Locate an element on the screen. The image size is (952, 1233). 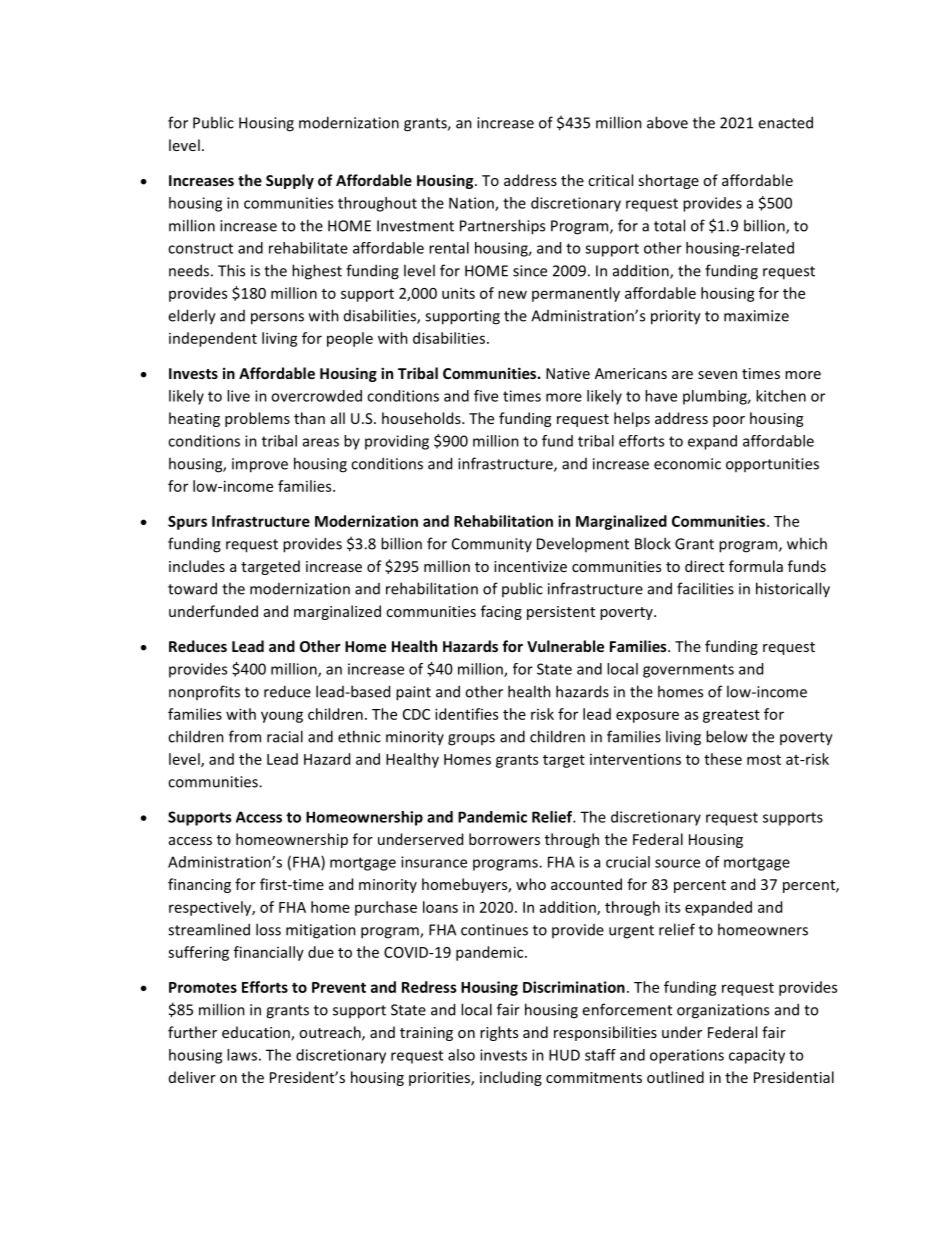
Partnerships is located at coordinates (502, 227).
